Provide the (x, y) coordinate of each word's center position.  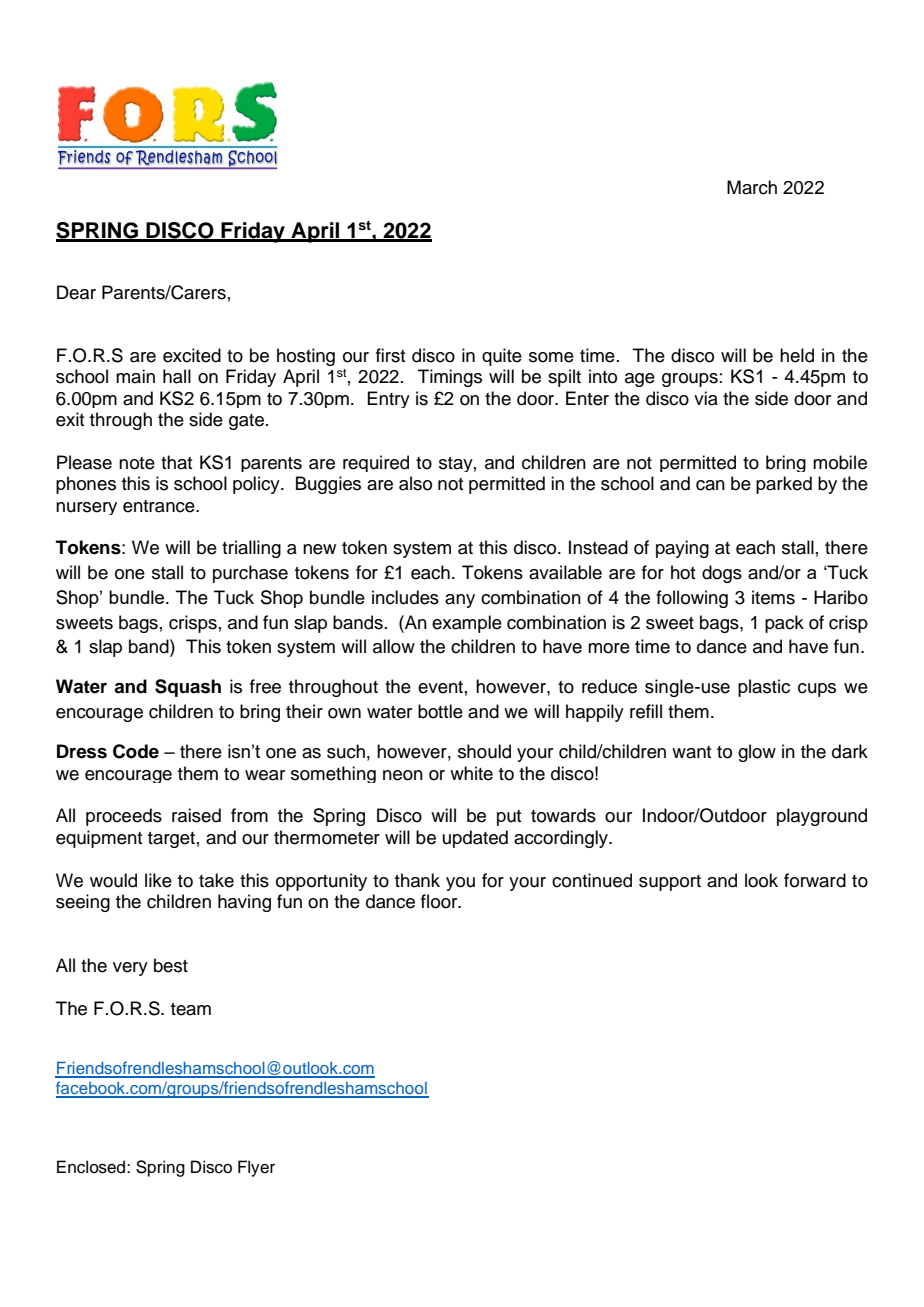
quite (502, 357)
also (415, 483)
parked (784, 485)
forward (815, 880)
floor (440, 901)
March (752, 187)
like (158, 880)
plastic (764, 688)
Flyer (256, 1168)
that (176, 462)
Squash (188, 688)
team (191, 1009)
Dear (76, 292)
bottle (440, 711)
